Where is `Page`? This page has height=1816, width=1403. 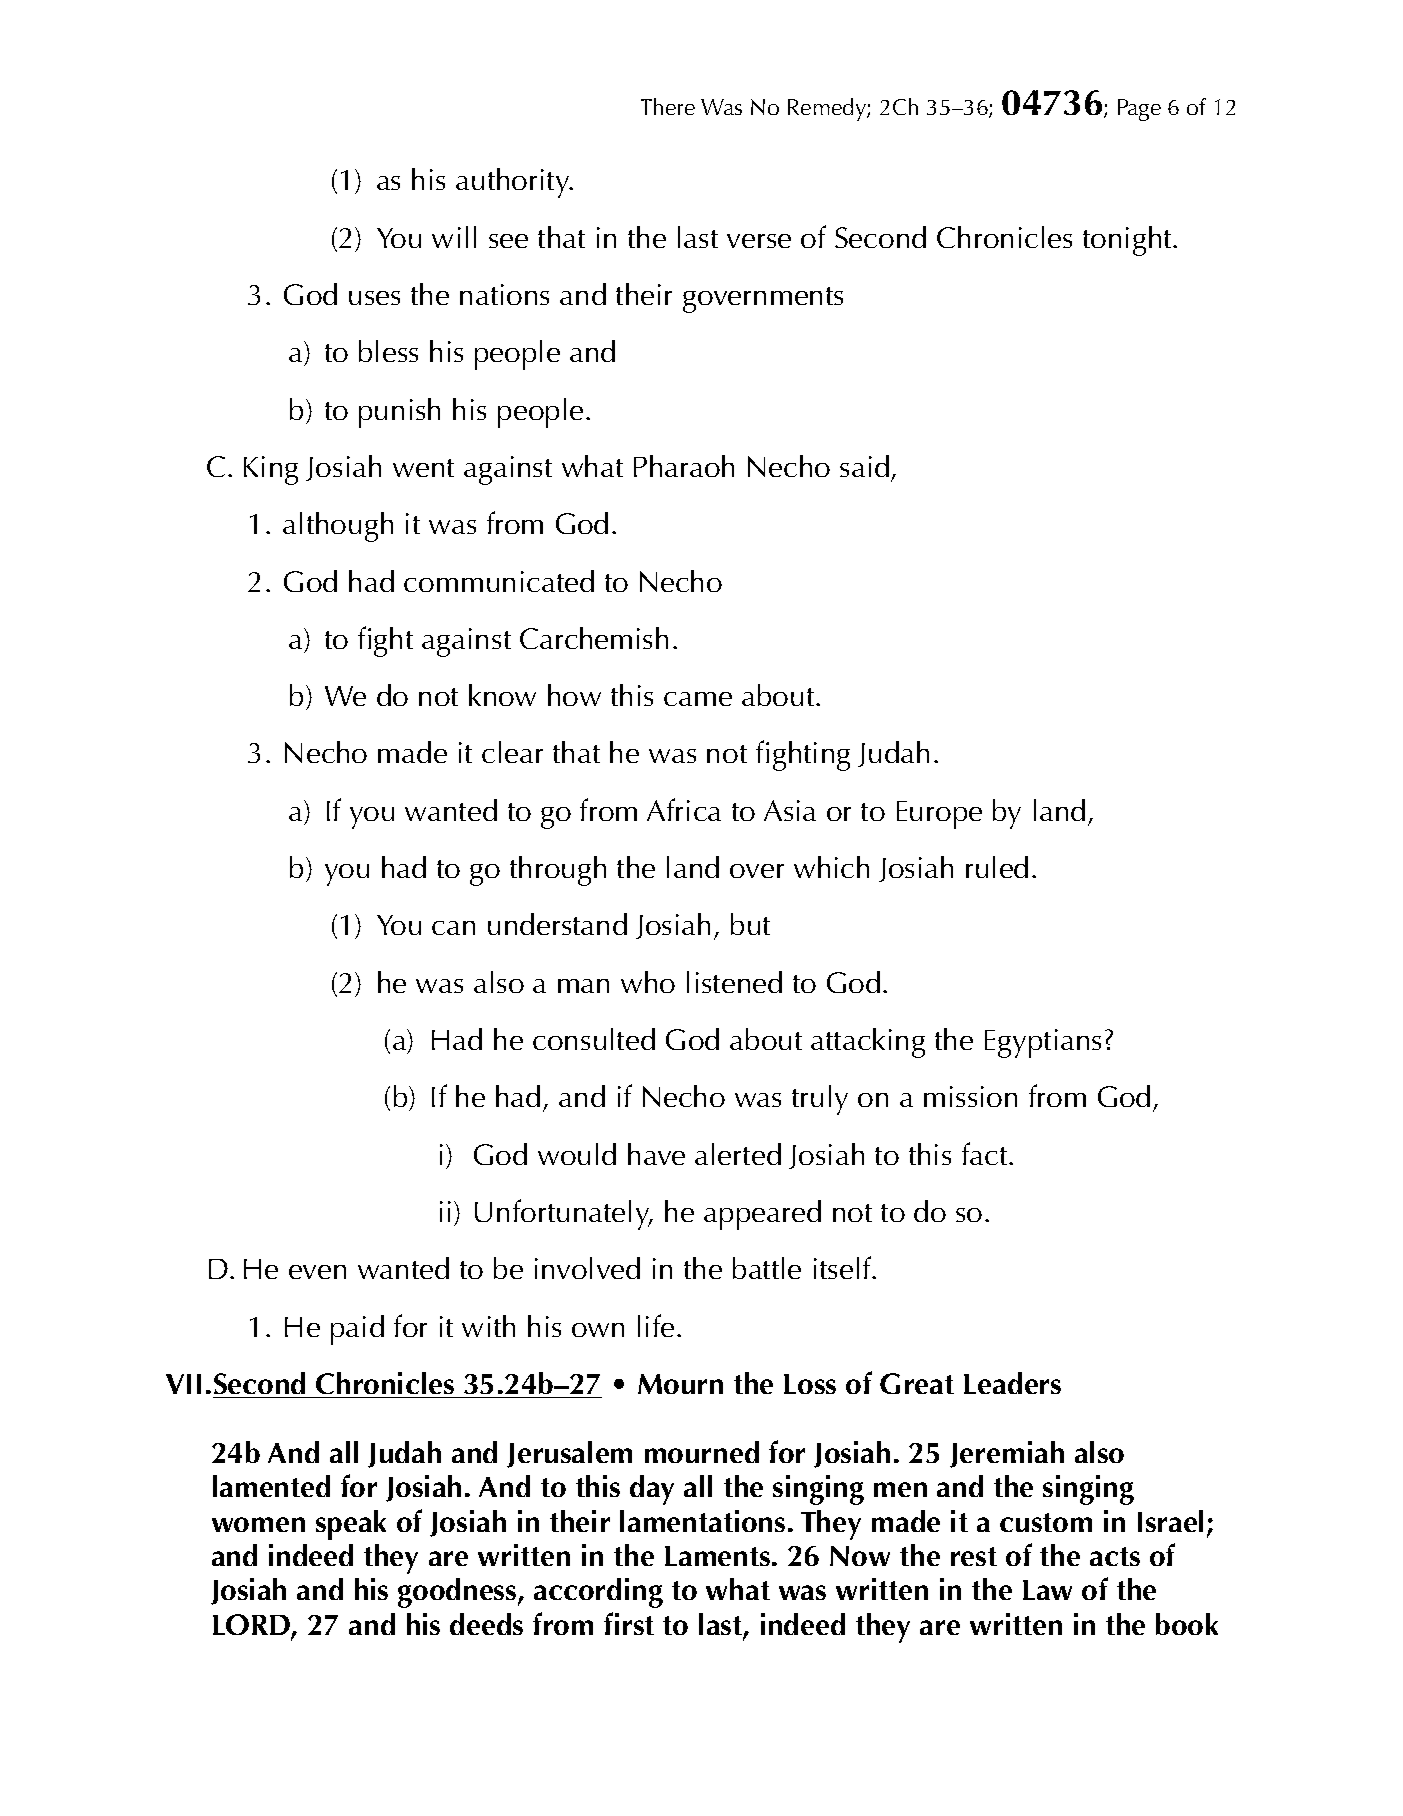 Page is located at coordinates (1139, 110).
